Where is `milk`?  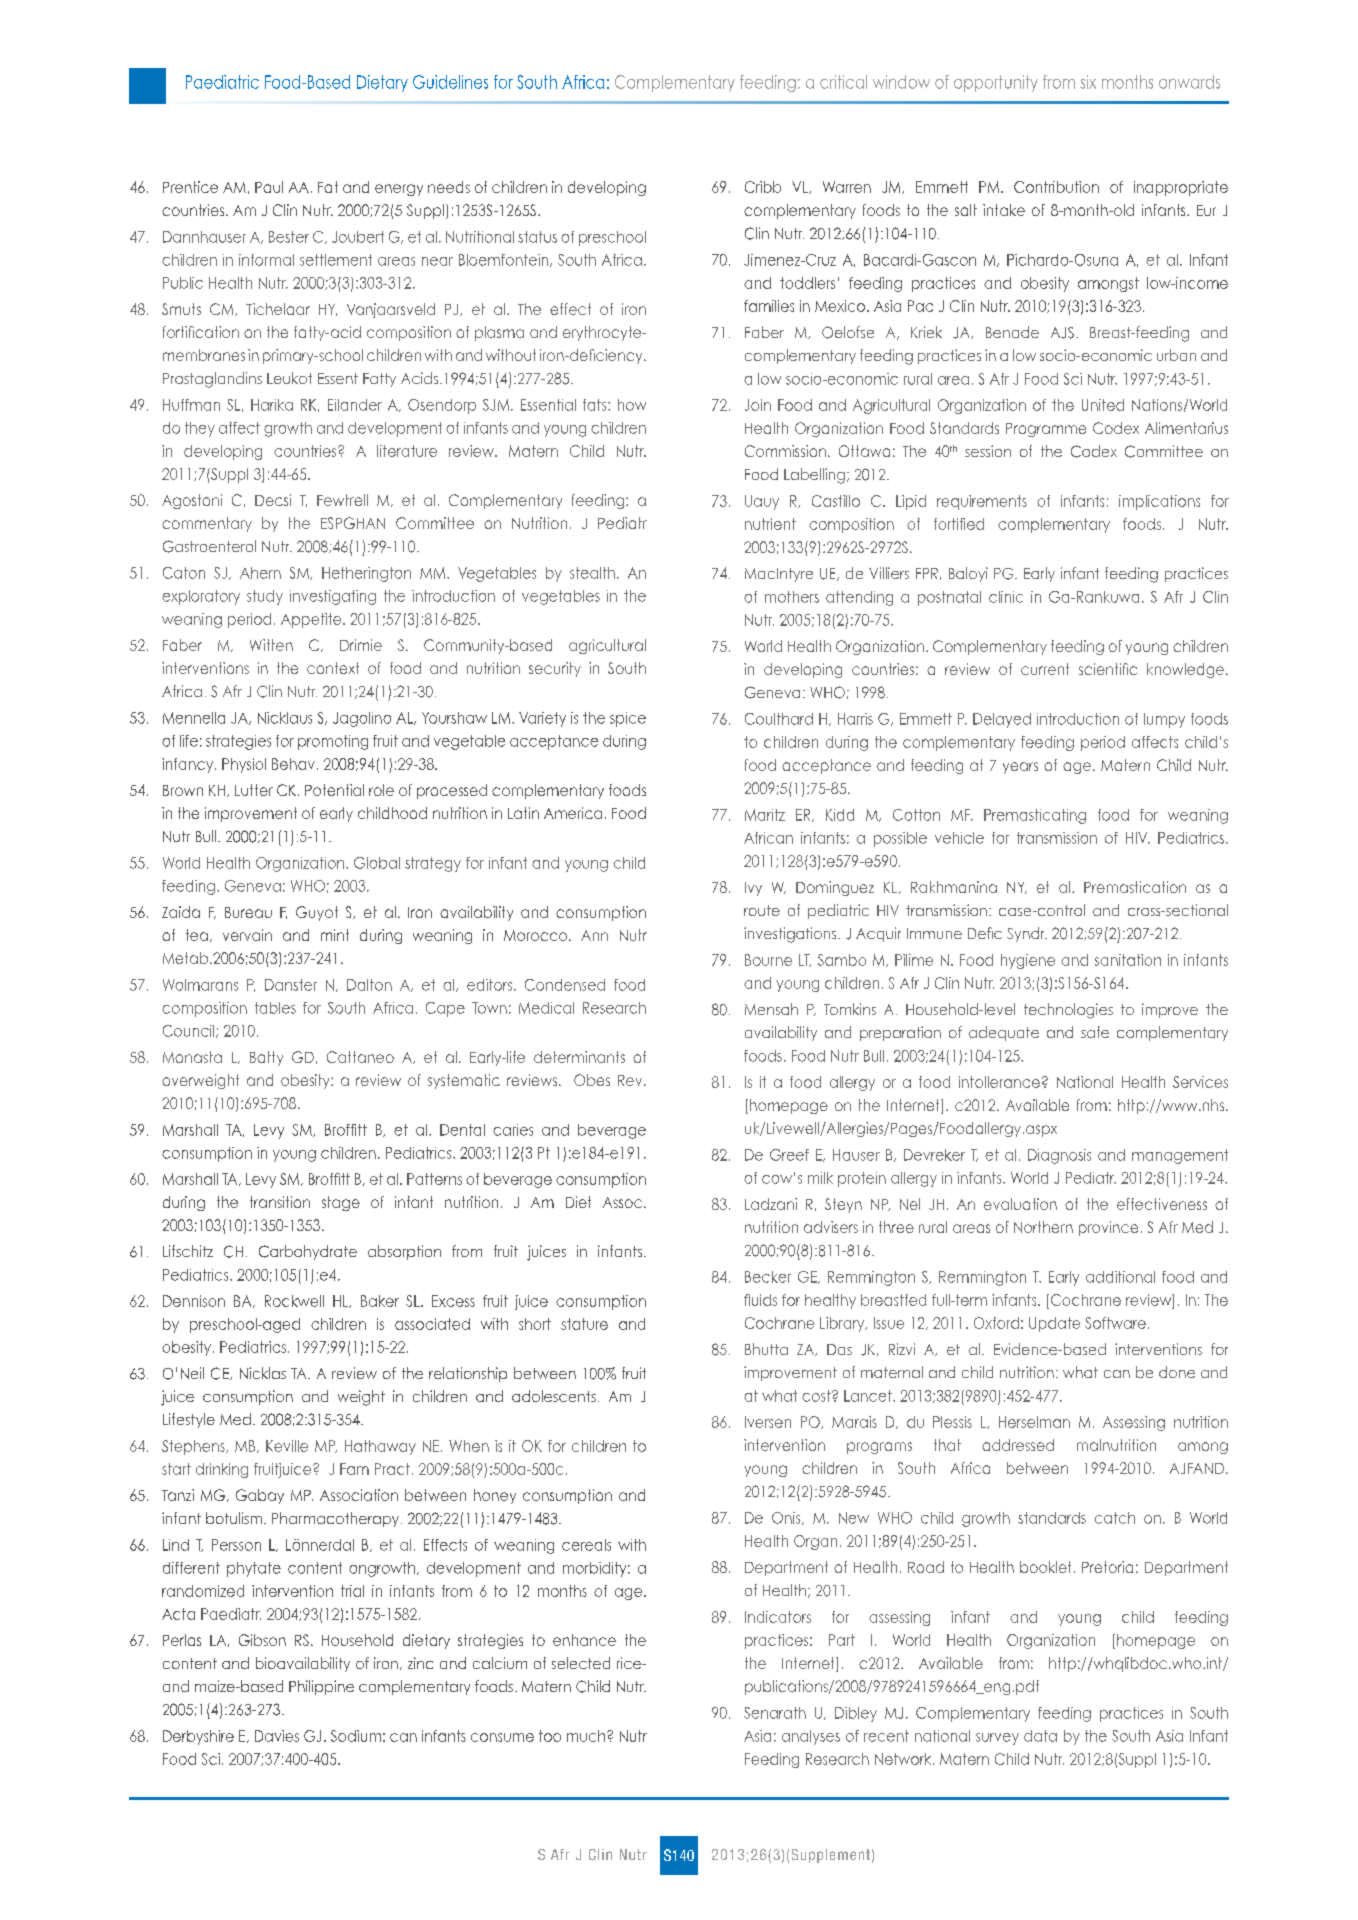
milk is located at coordinates (820, 1178).
